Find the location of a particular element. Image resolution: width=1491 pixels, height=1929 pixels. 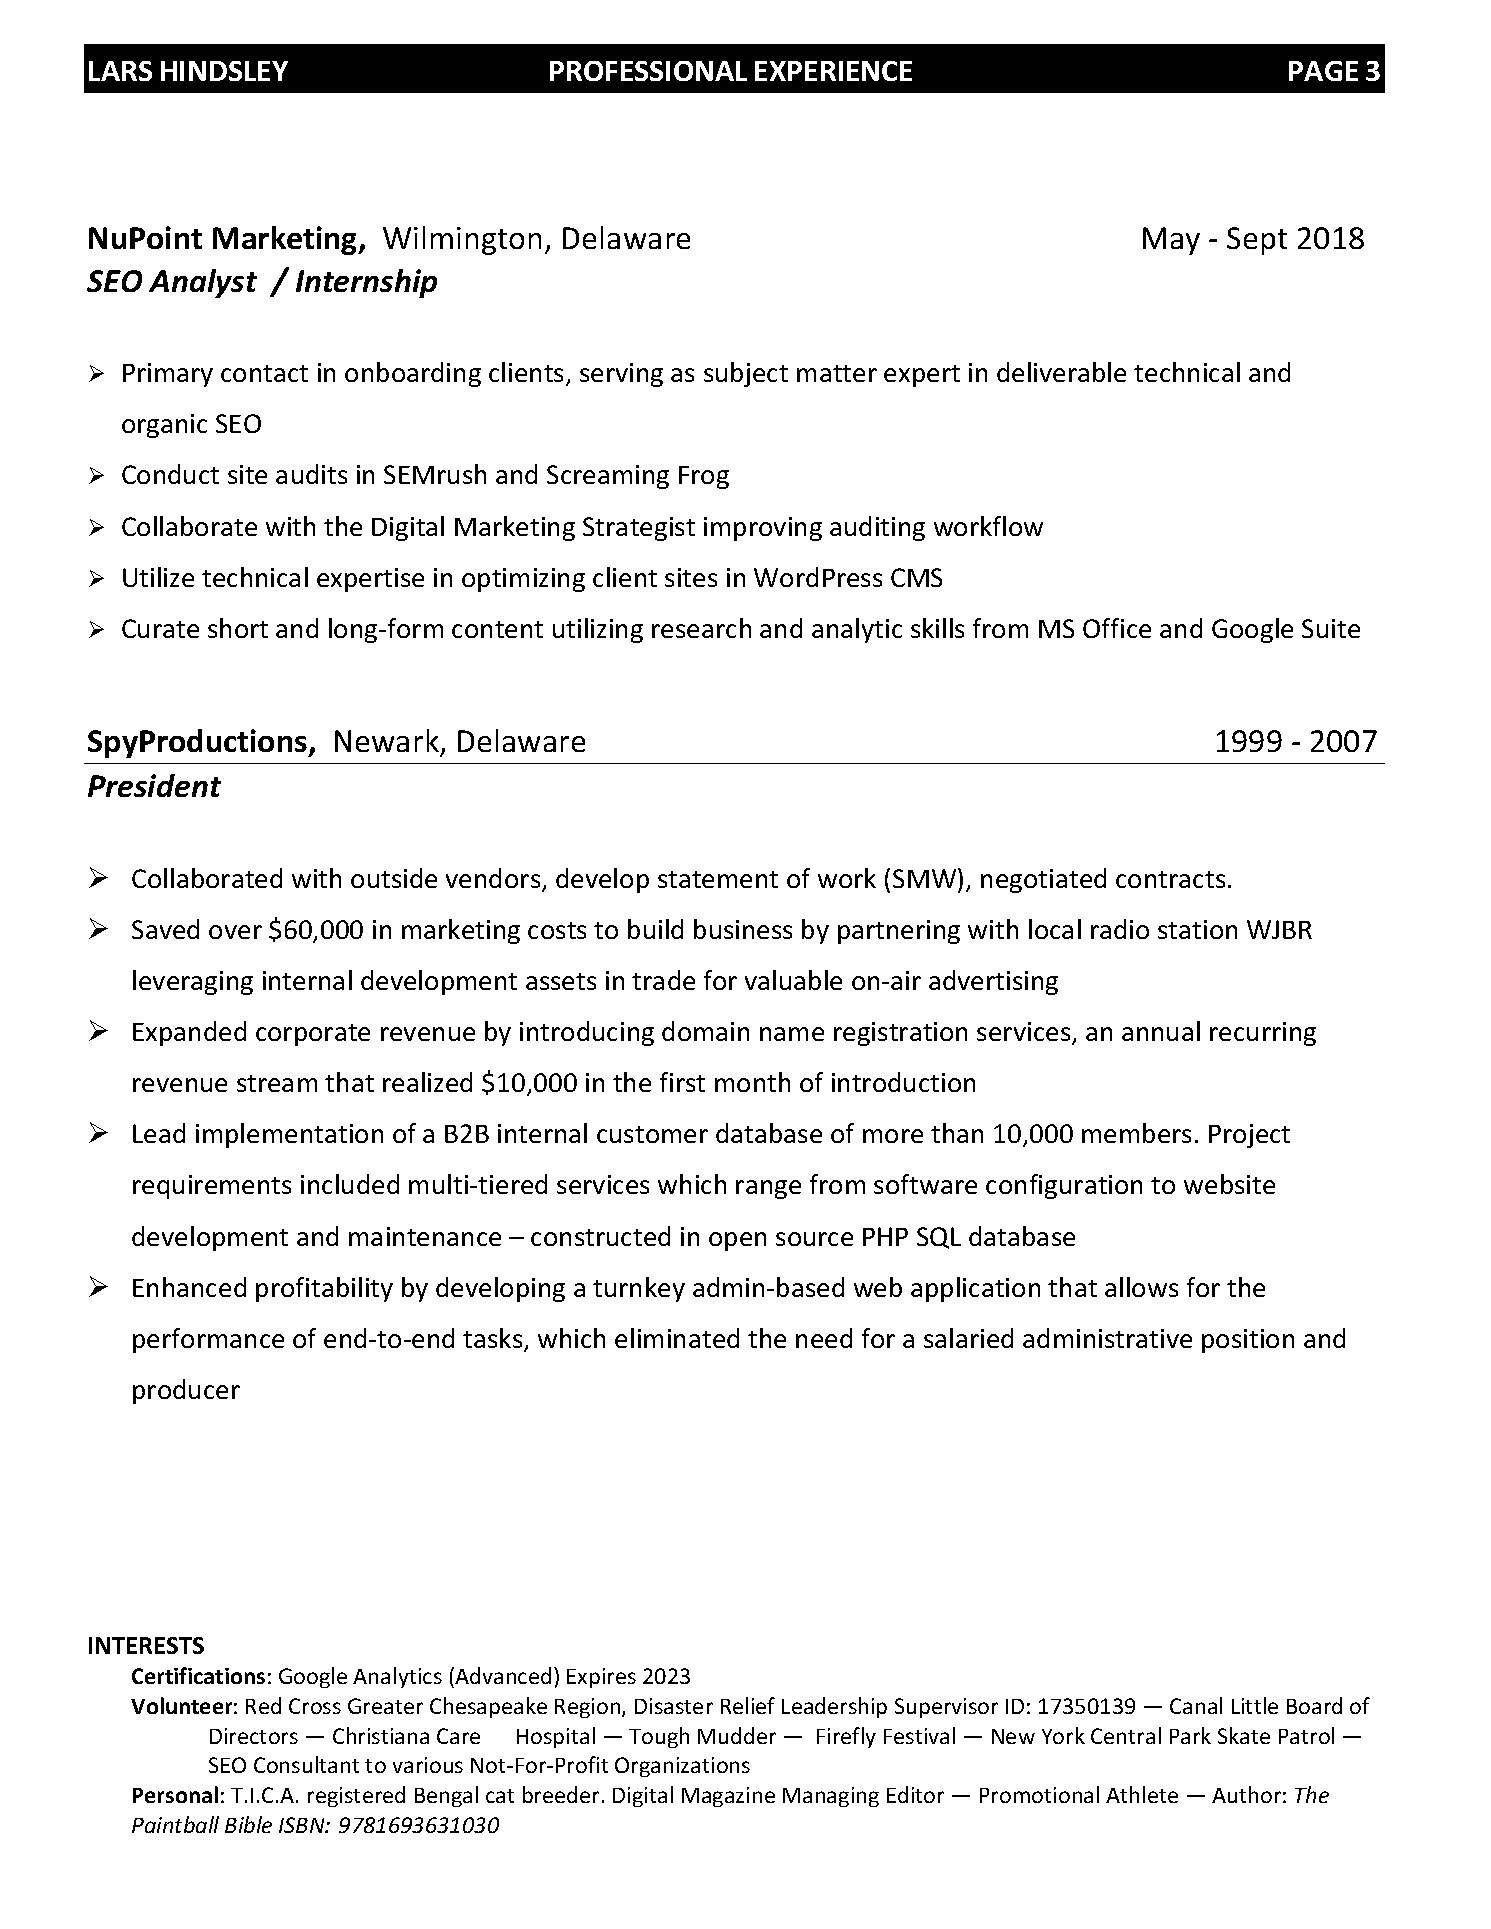

PROFESSIONAL is located at coordinates (648, 71).
